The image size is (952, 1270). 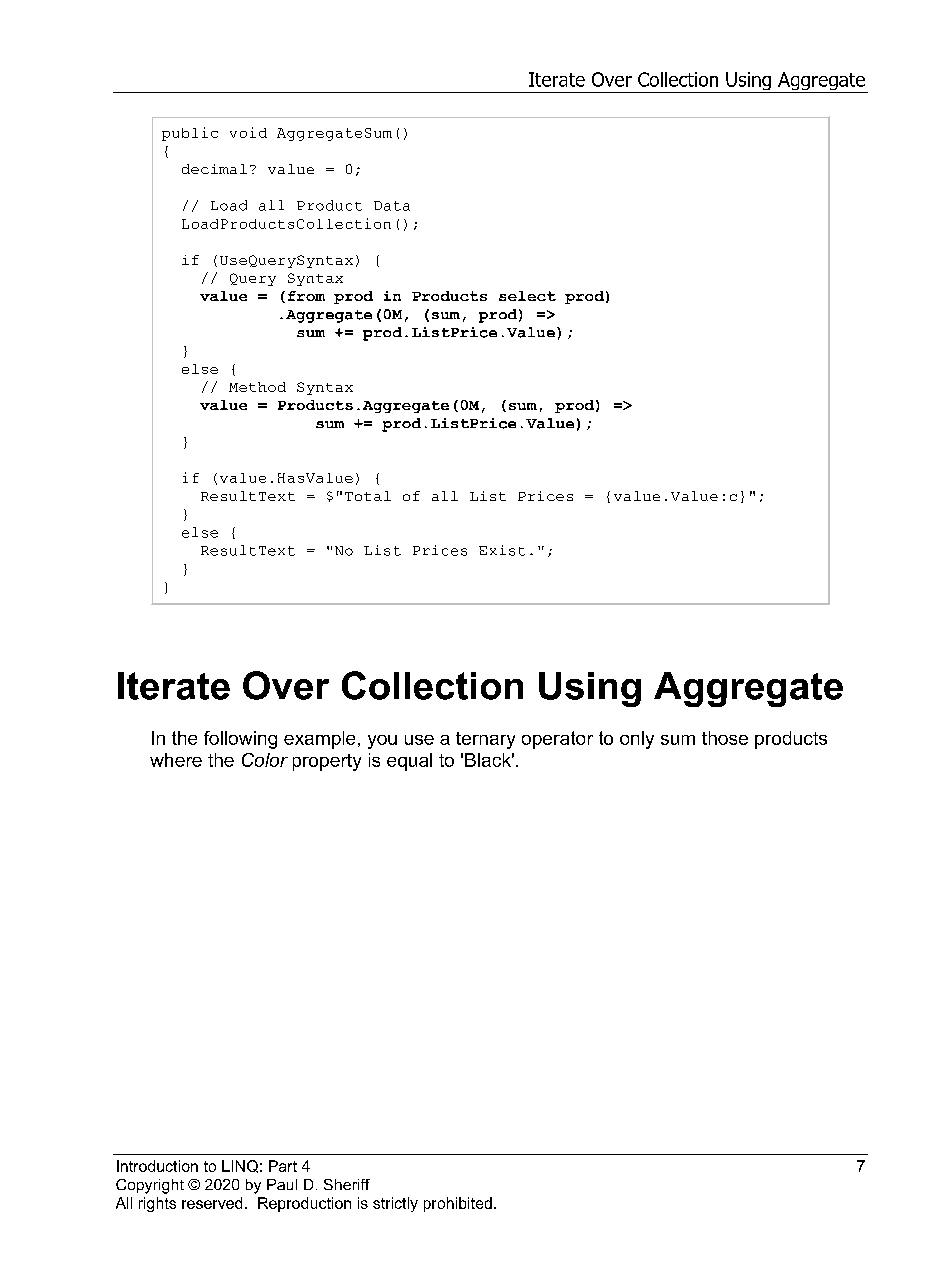 What do you see at coordinates (527, 296) in the screenshot?
I see `select` at bounding box center [527, 296].
